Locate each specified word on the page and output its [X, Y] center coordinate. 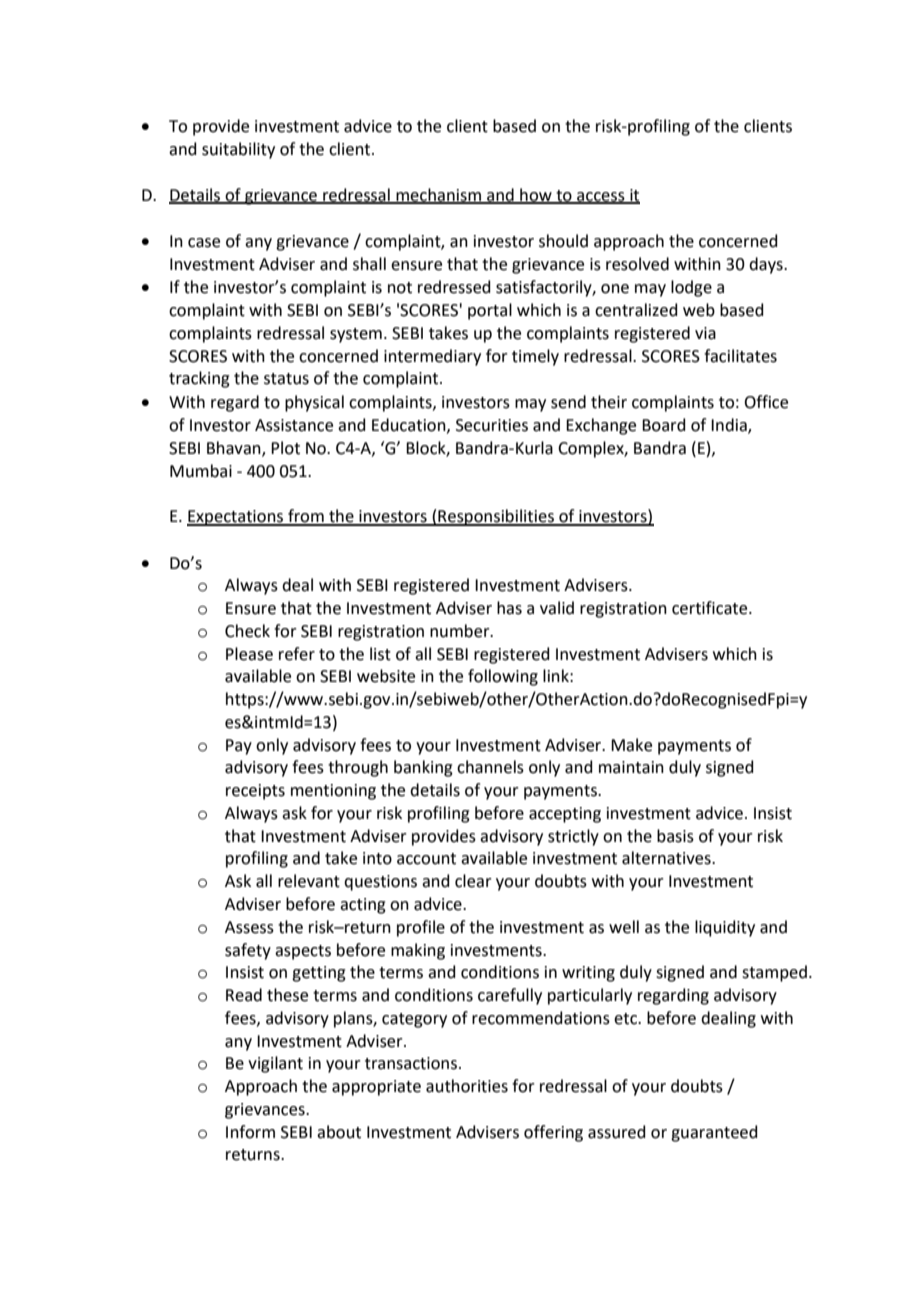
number [461, 631]
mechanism [438, 195]
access [601, 197]
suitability [238, 150]
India [730, 426]
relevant [309, 881]
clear [473, 881]
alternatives [667, 858]
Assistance [294, 425]
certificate [711, 608]
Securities [492, 425]
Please [249, 654]
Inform [250, 1132]
